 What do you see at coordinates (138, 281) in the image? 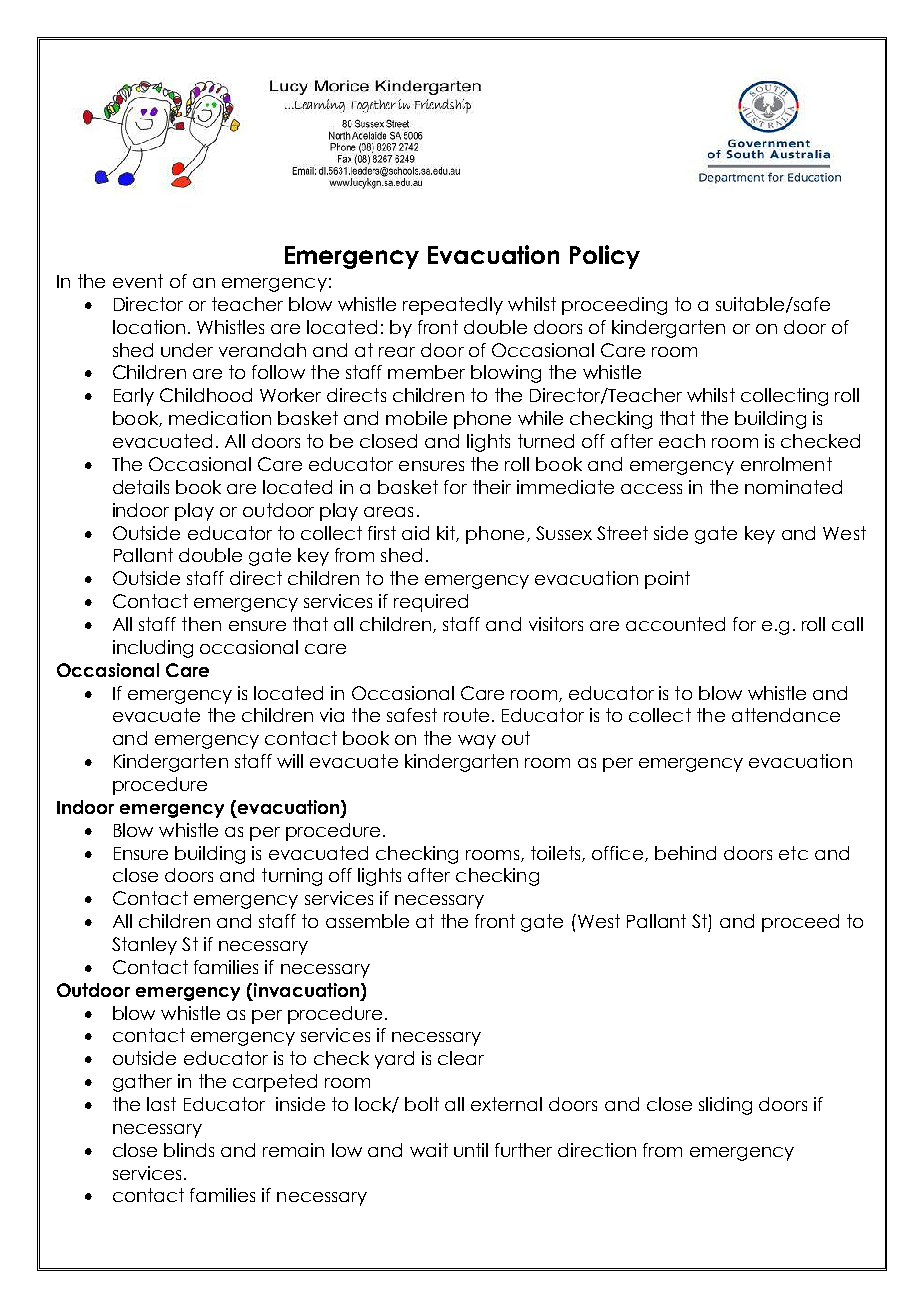
I see `event` at bounding box center [138, 281].
